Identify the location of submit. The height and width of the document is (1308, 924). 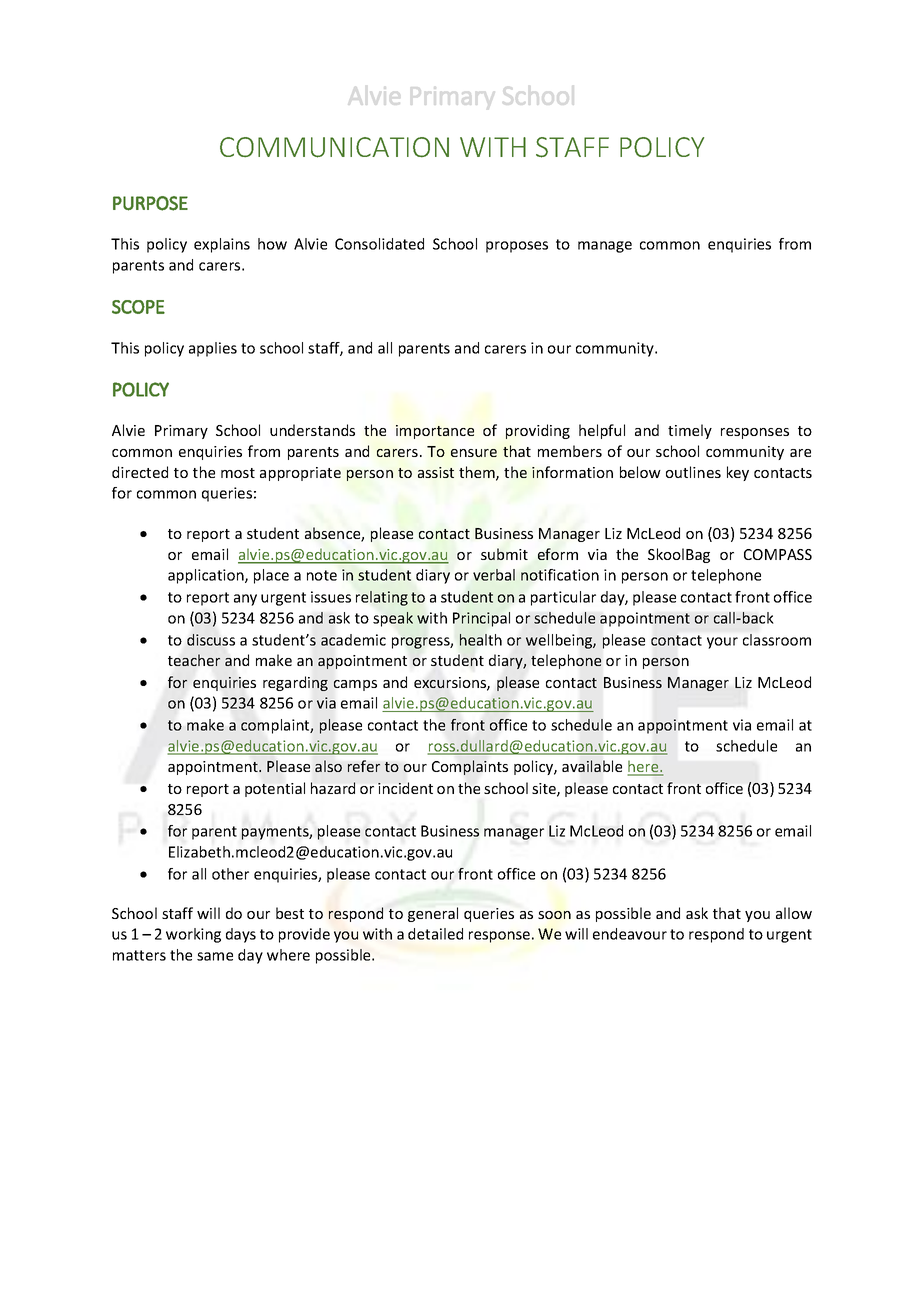
(504, 554).
